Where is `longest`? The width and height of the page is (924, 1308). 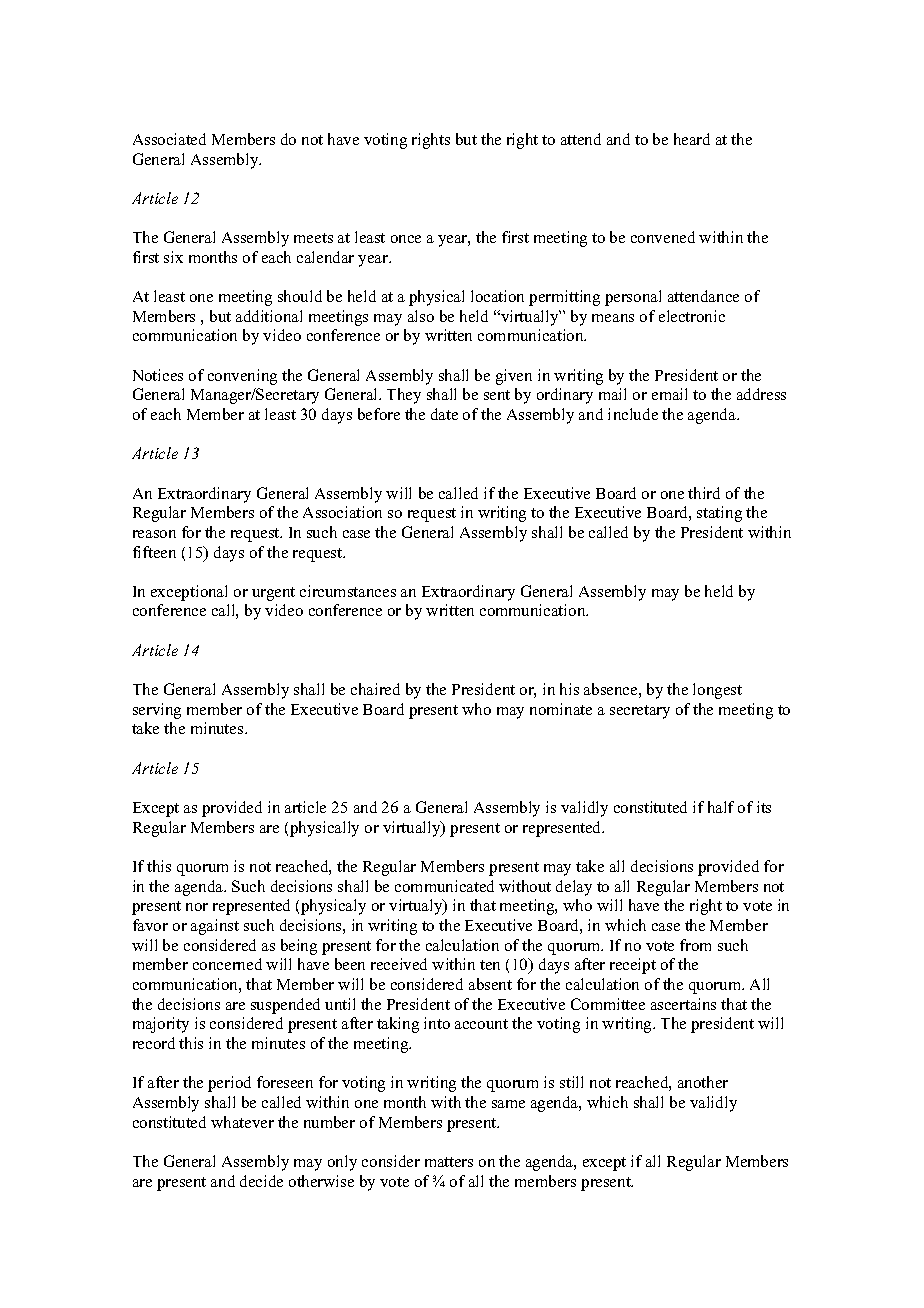 longest is located at coordinates (717, 691).
